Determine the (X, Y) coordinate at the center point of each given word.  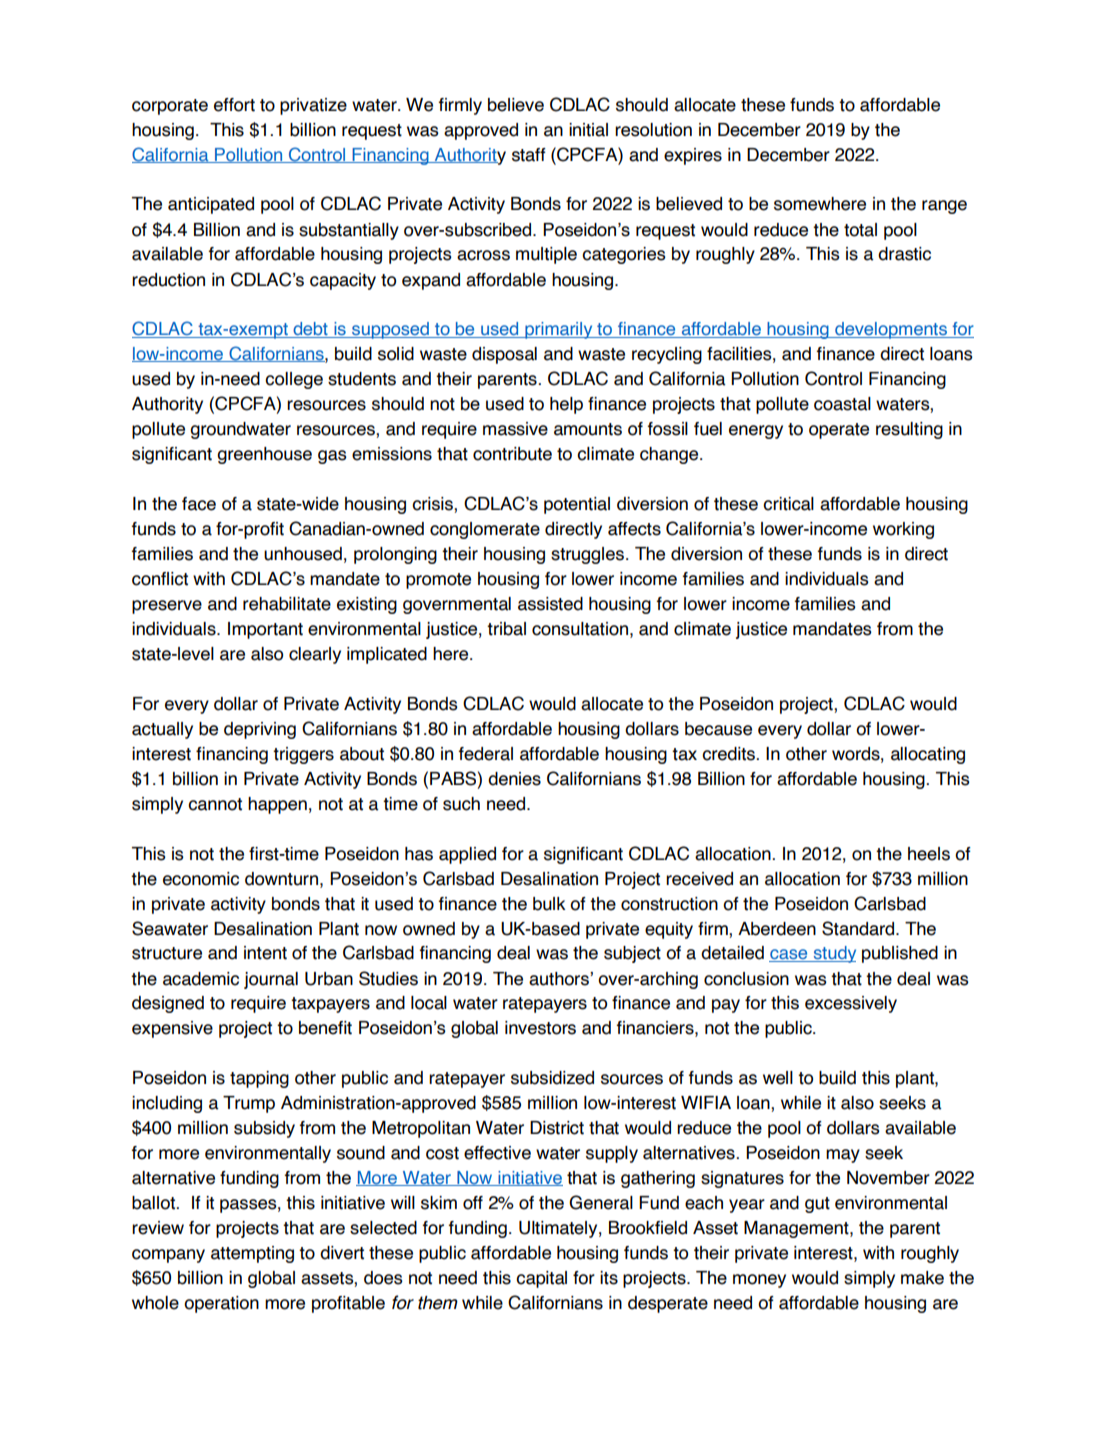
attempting (252, 1254)
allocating (928, 755)
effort (234, 105)
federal (485, 754)
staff (529, 155)
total (860, 230)
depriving (260, 730)
